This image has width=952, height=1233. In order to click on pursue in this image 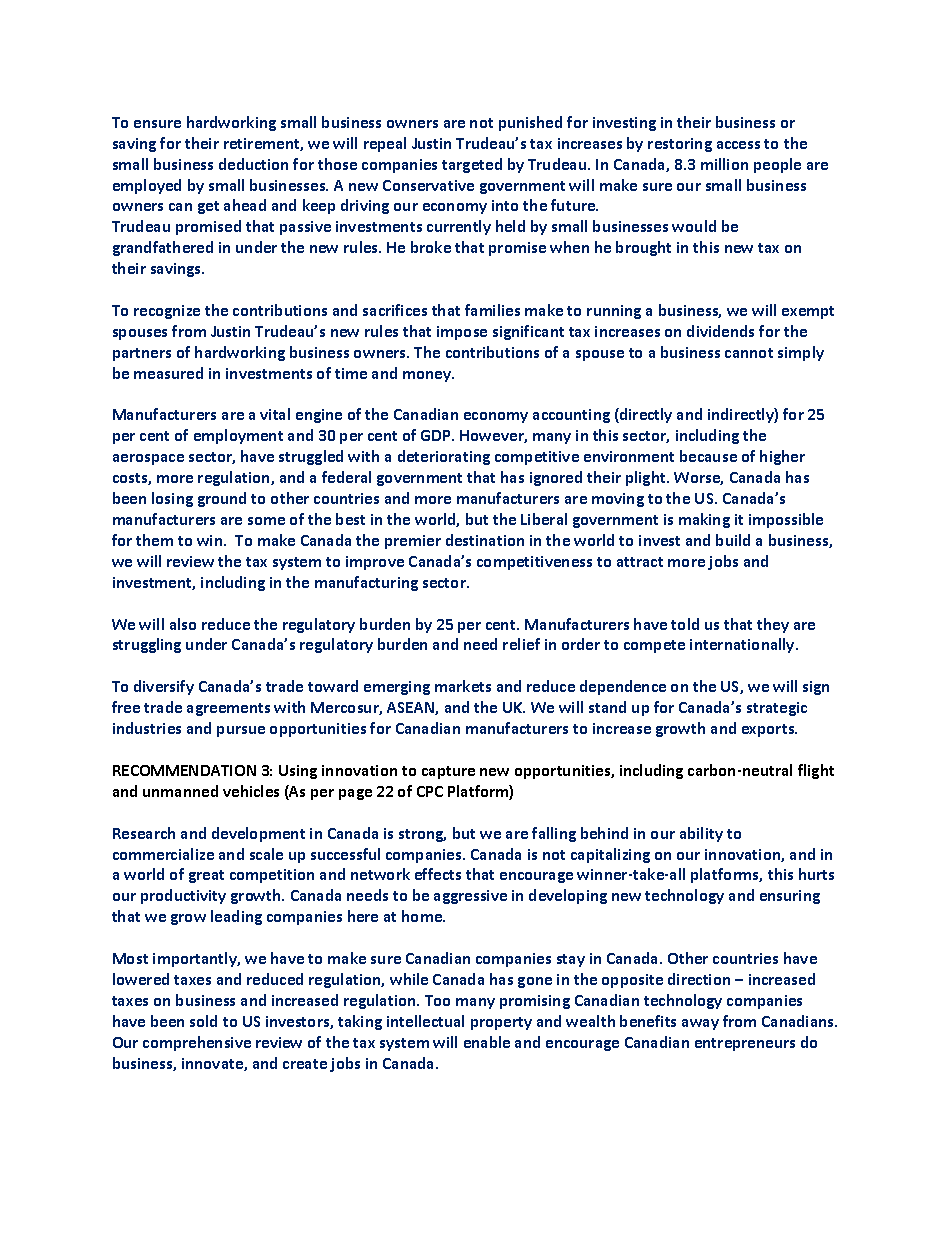, I will do `click(241, 731)`.
